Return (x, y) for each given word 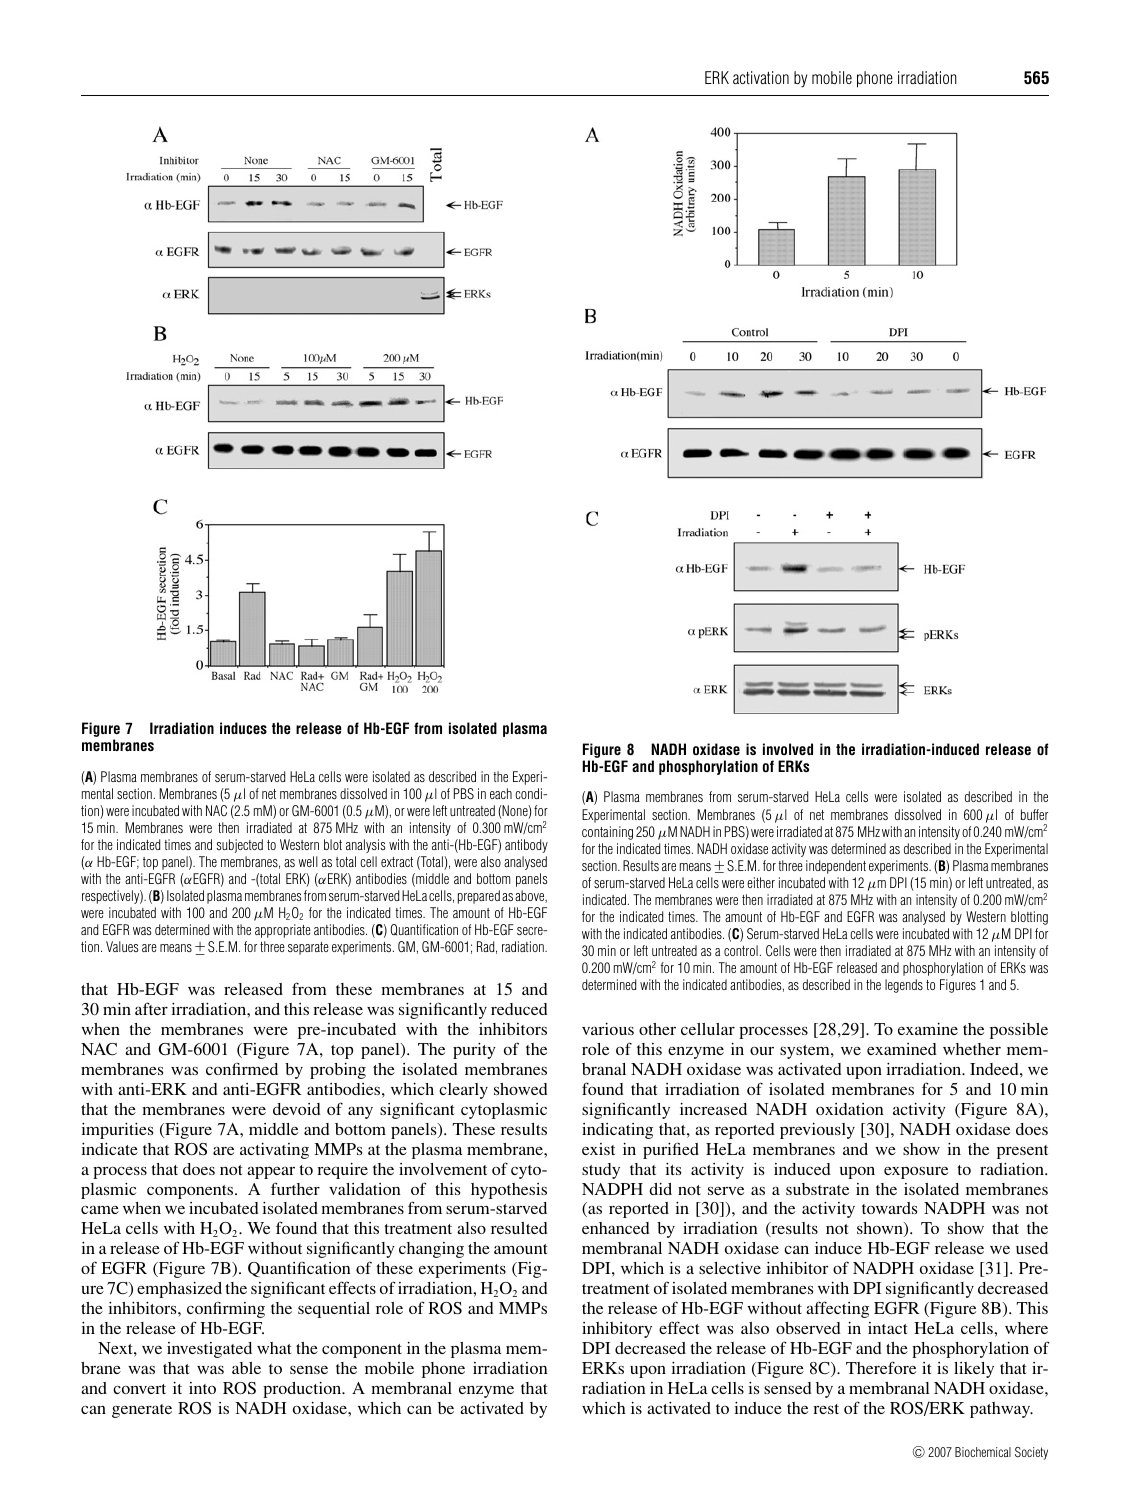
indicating (617, 1131)
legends (904, 986)
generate (142, 1411)
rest (826, 1409)
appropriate (283, 931)
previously (817, 1131)
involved (788, 749)
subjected (239, 846)
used (1032, 1248)
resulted (519, 1228)
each (501, 793)
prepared (479, 897)
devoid (297, 1109)
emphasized (179, 1290)
